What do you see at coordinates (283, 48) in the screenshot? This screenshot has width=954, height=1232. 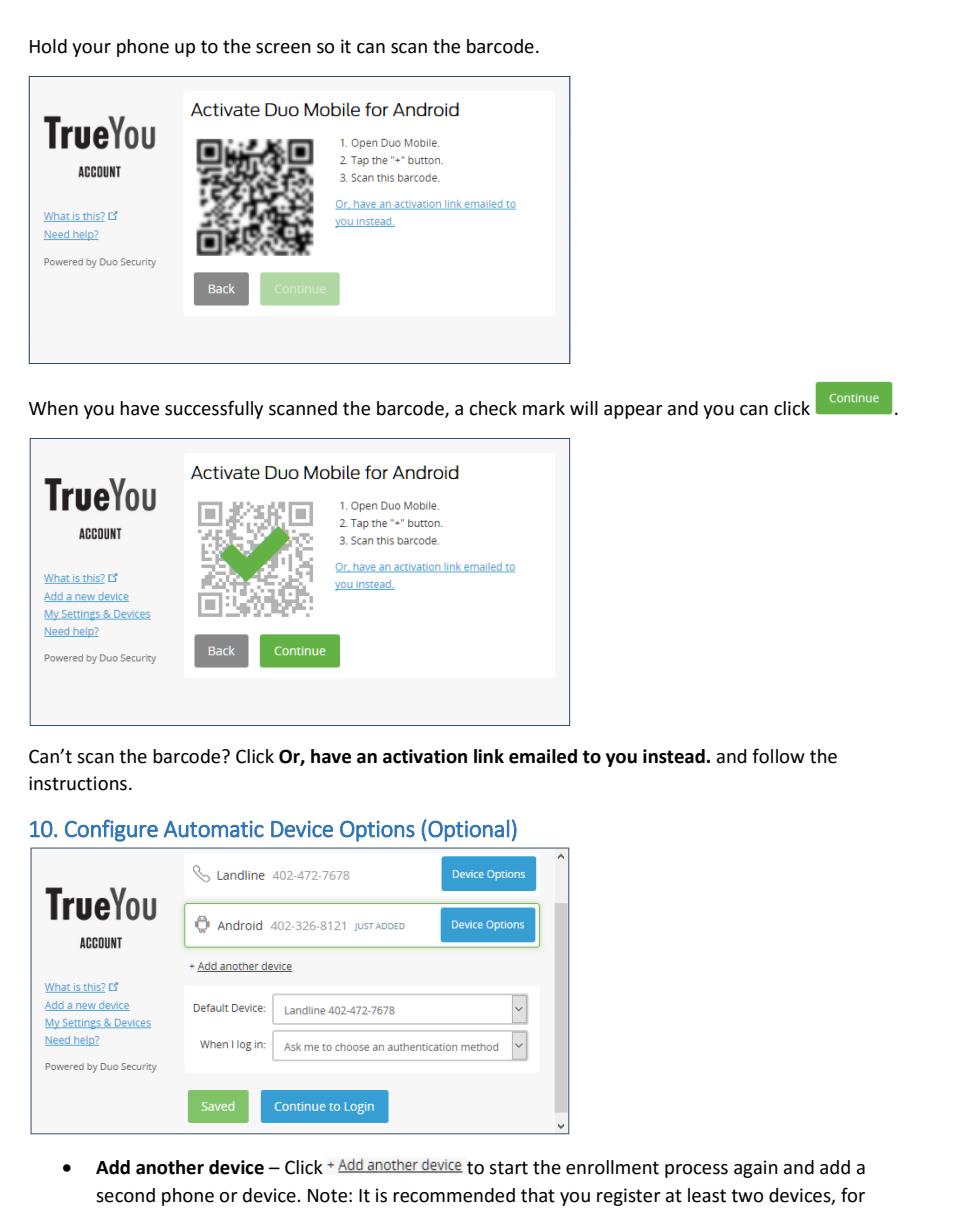 I see `screen` at bounding box center [283, 48].
